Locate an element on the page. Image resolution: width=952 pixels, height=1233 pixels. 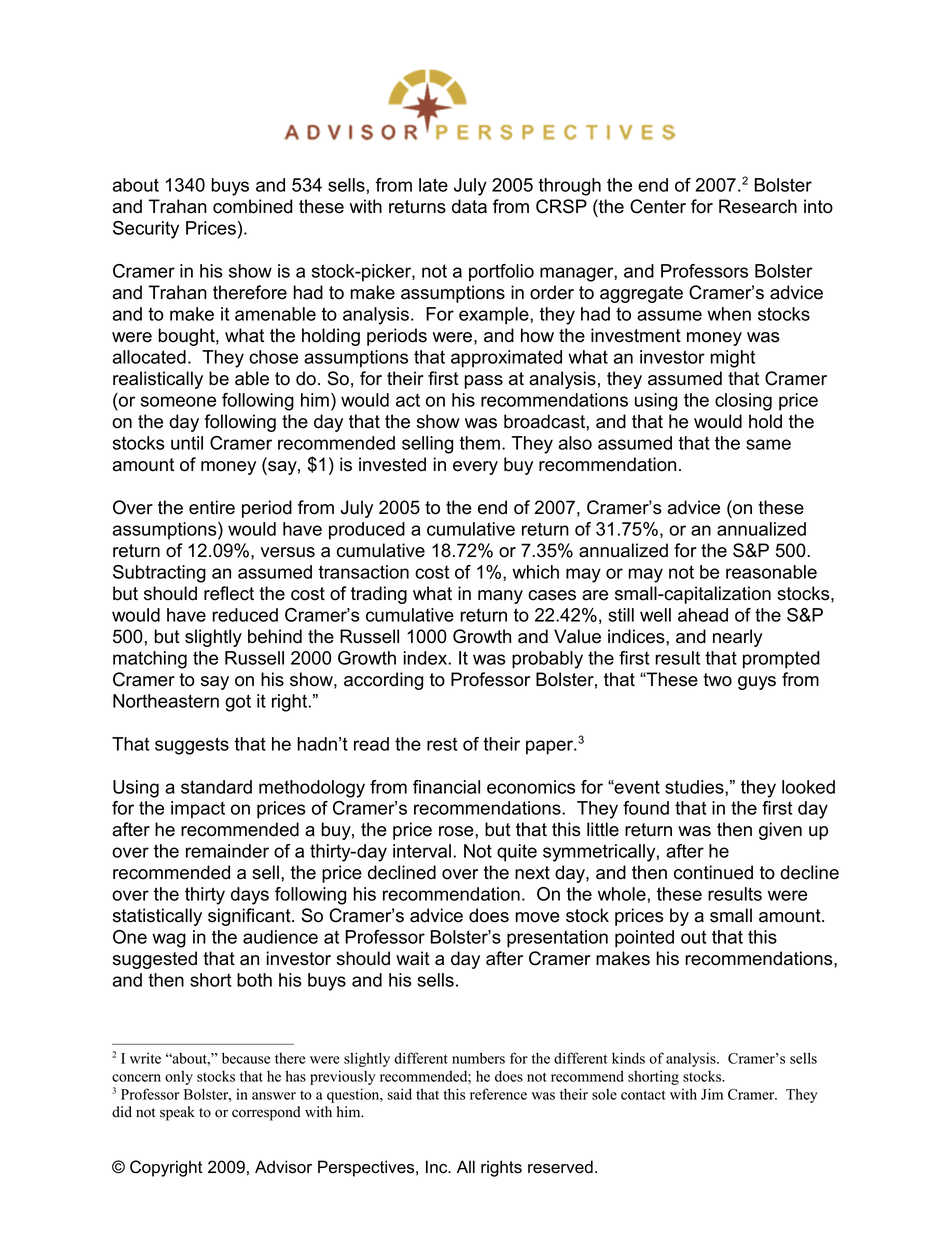
until is located at coordinates (187, 443).
